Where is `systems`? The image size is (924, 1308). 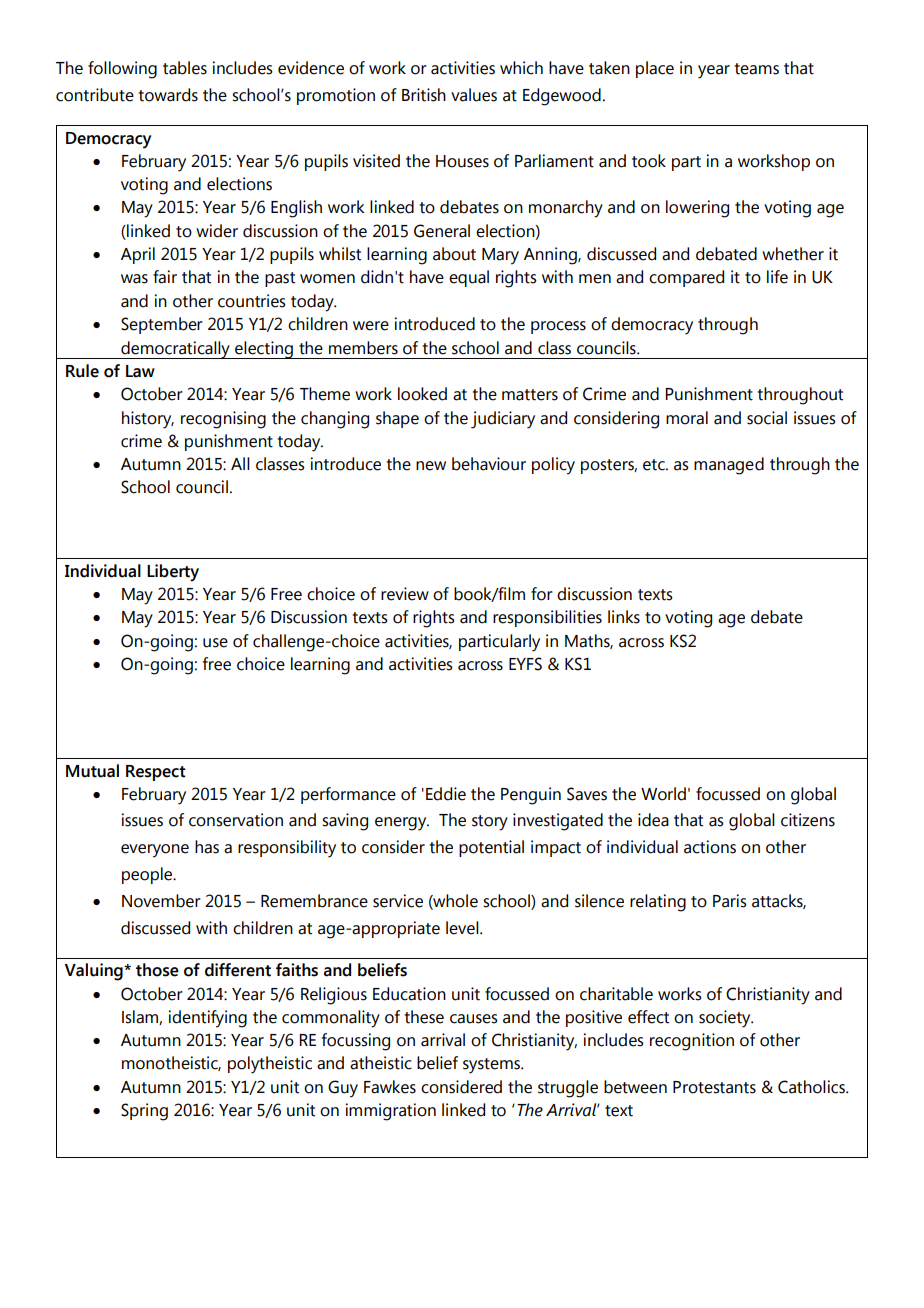 systems is located at coordinates (493, 1066).
